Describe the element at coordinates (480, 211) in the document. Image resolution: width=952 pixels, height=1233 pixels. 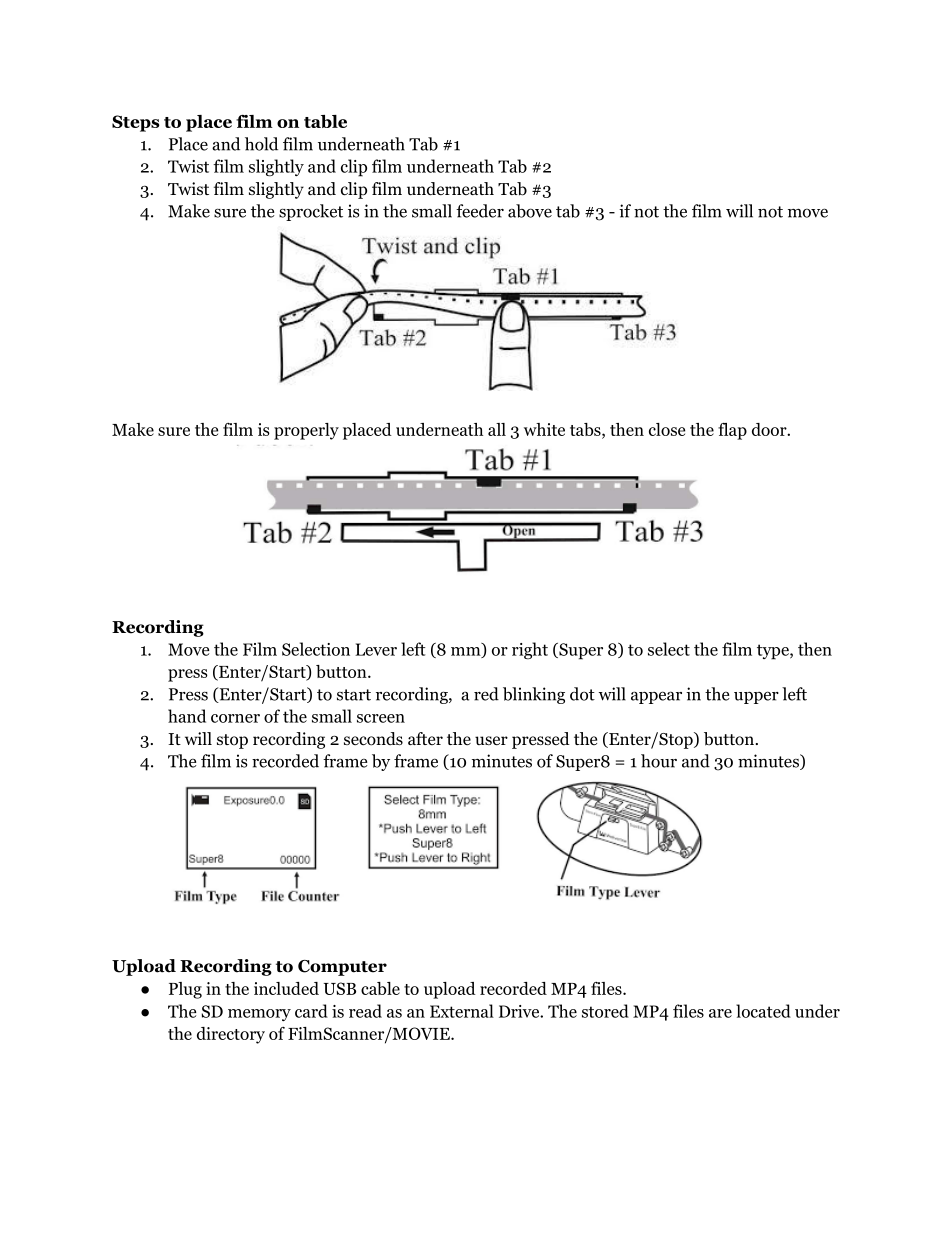
I see `feeder` at that location.
